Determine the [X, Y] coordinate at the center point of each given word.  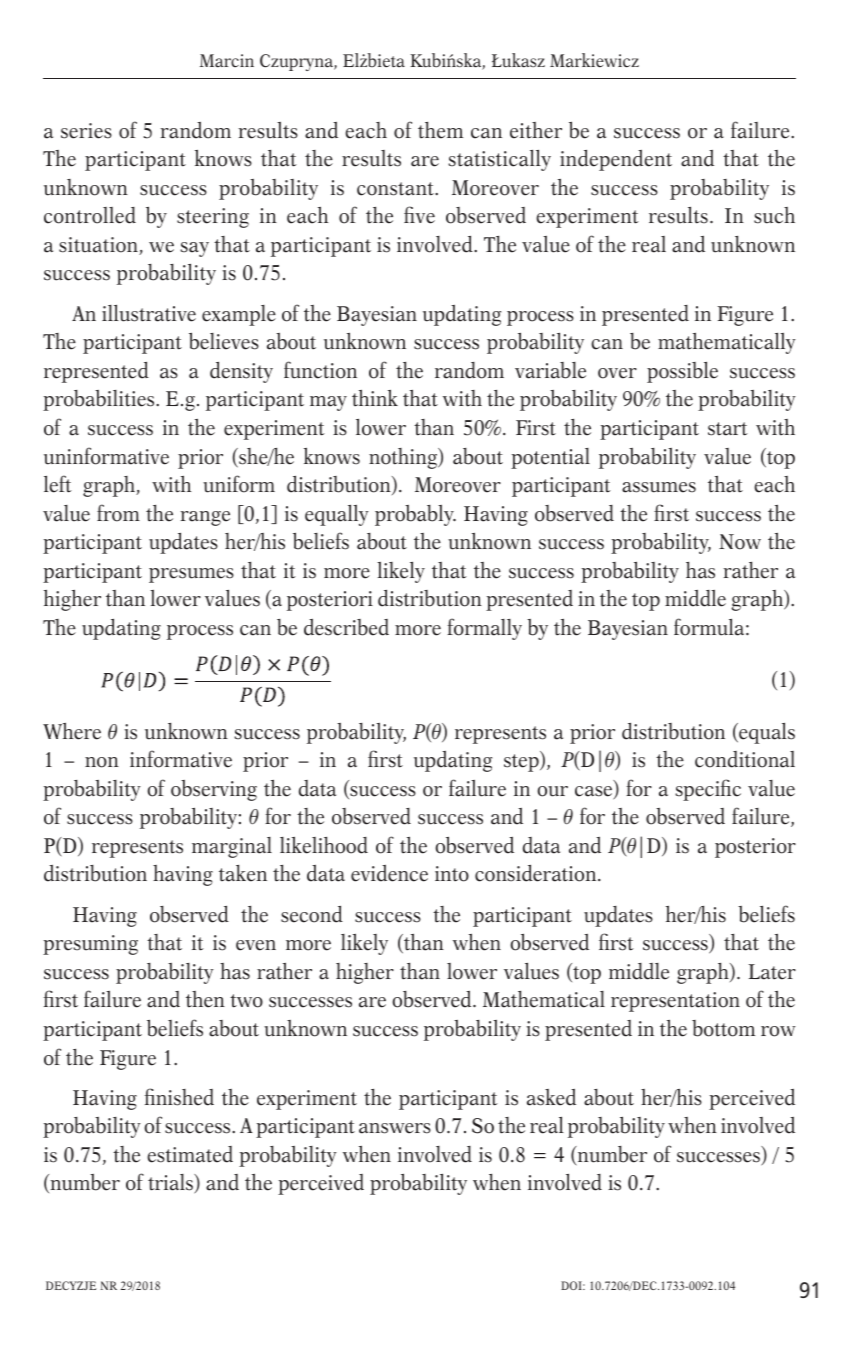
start [728, 429]
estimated [190, 1154]
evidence [389, 873]
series [86, 131]
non [102, 762]
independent [616, 160]
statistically [499, 160]
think [375, 398]
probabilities [100, 400]
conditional [745, 759]
